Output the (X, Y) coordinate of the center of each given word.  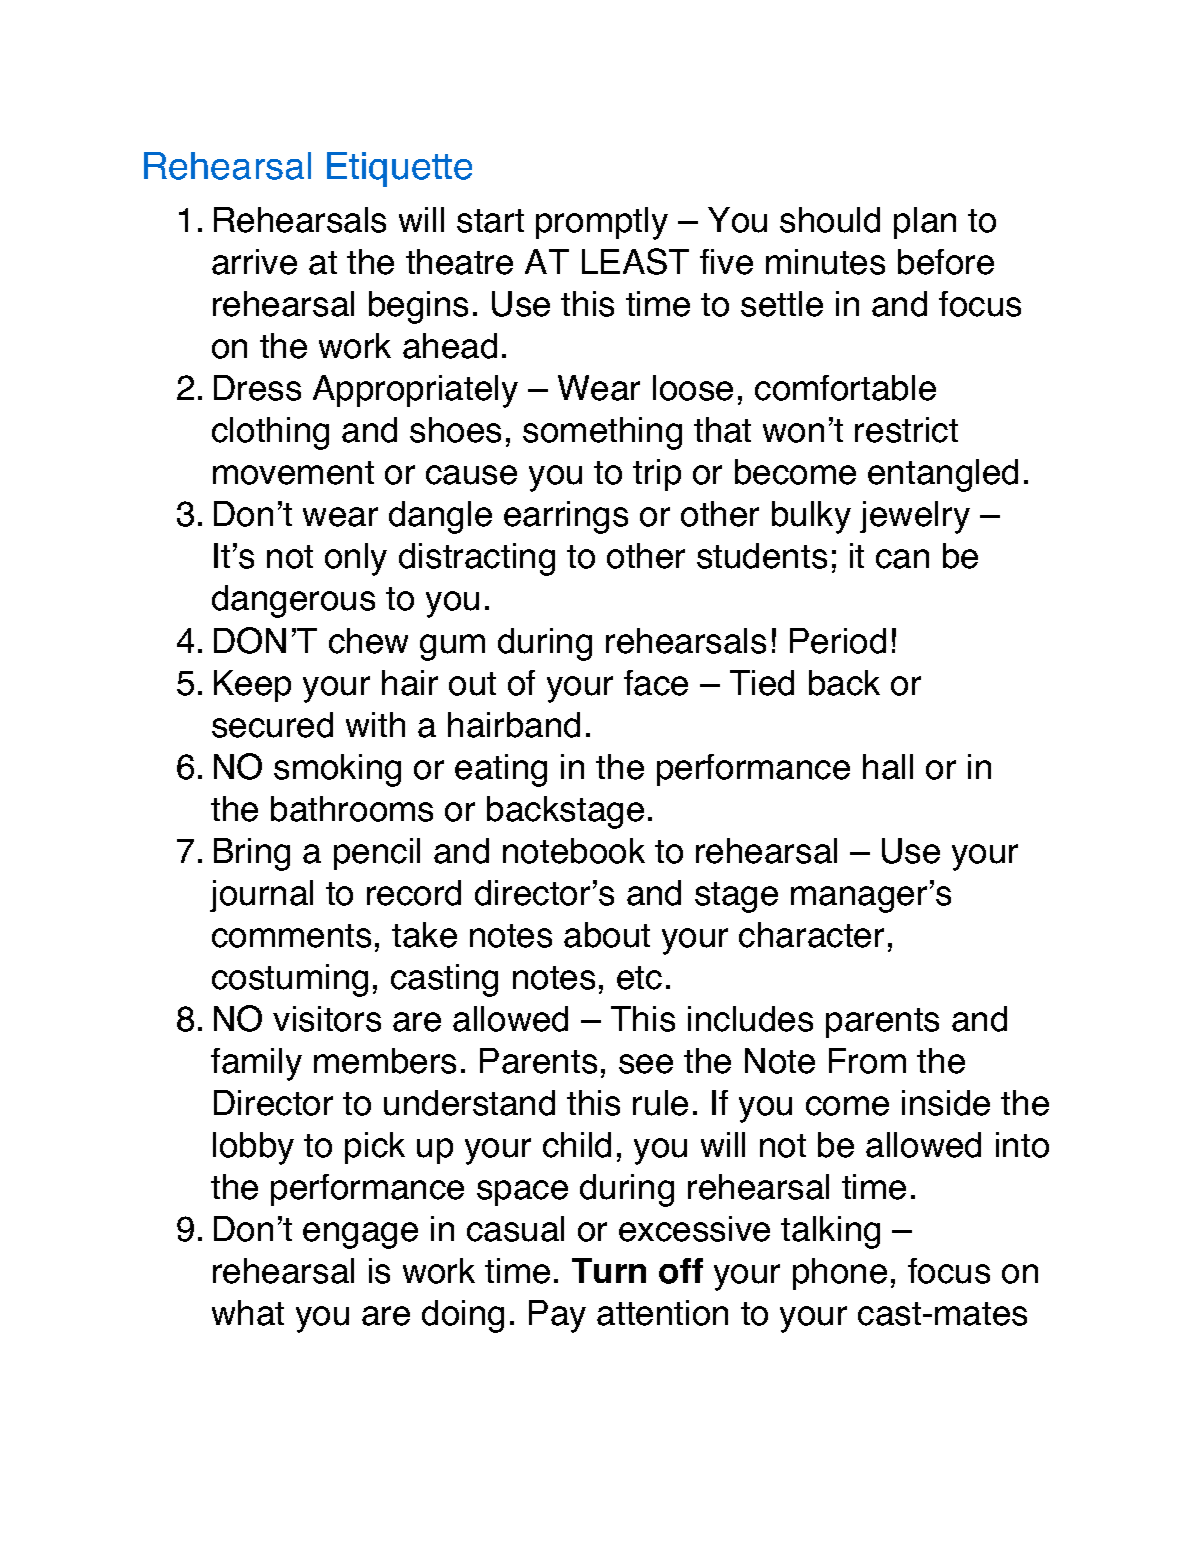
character (811, 935)
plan (925, 223)
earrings (566, 517)
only (356, 559)
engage (360, 1235)
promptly (602, 223)
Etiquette (399, 169)
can (902, 559)
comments (291, 936)
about (607, 935)
